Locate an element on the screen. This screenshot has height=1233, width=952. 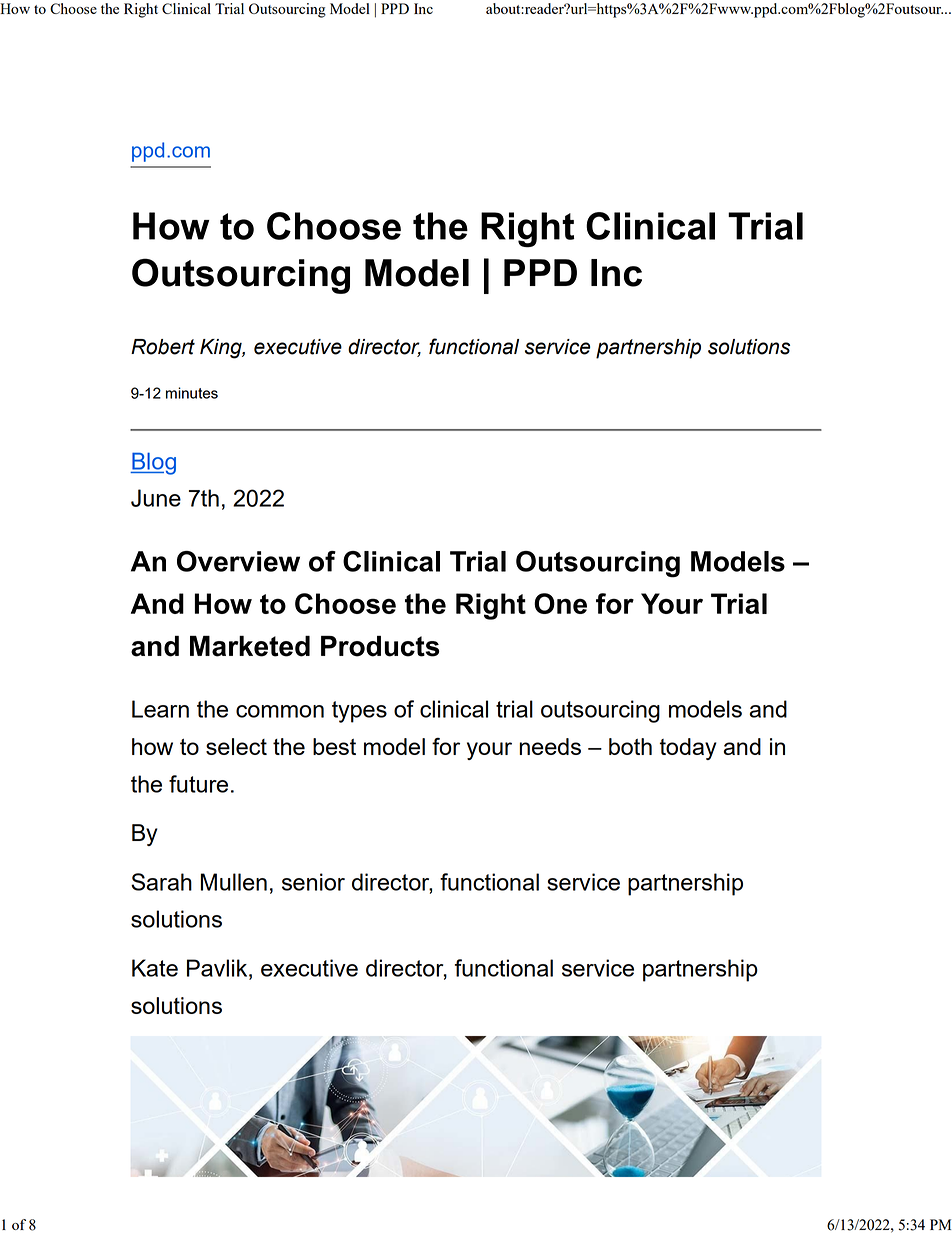
minutes is located at coordinates (192, 393).
